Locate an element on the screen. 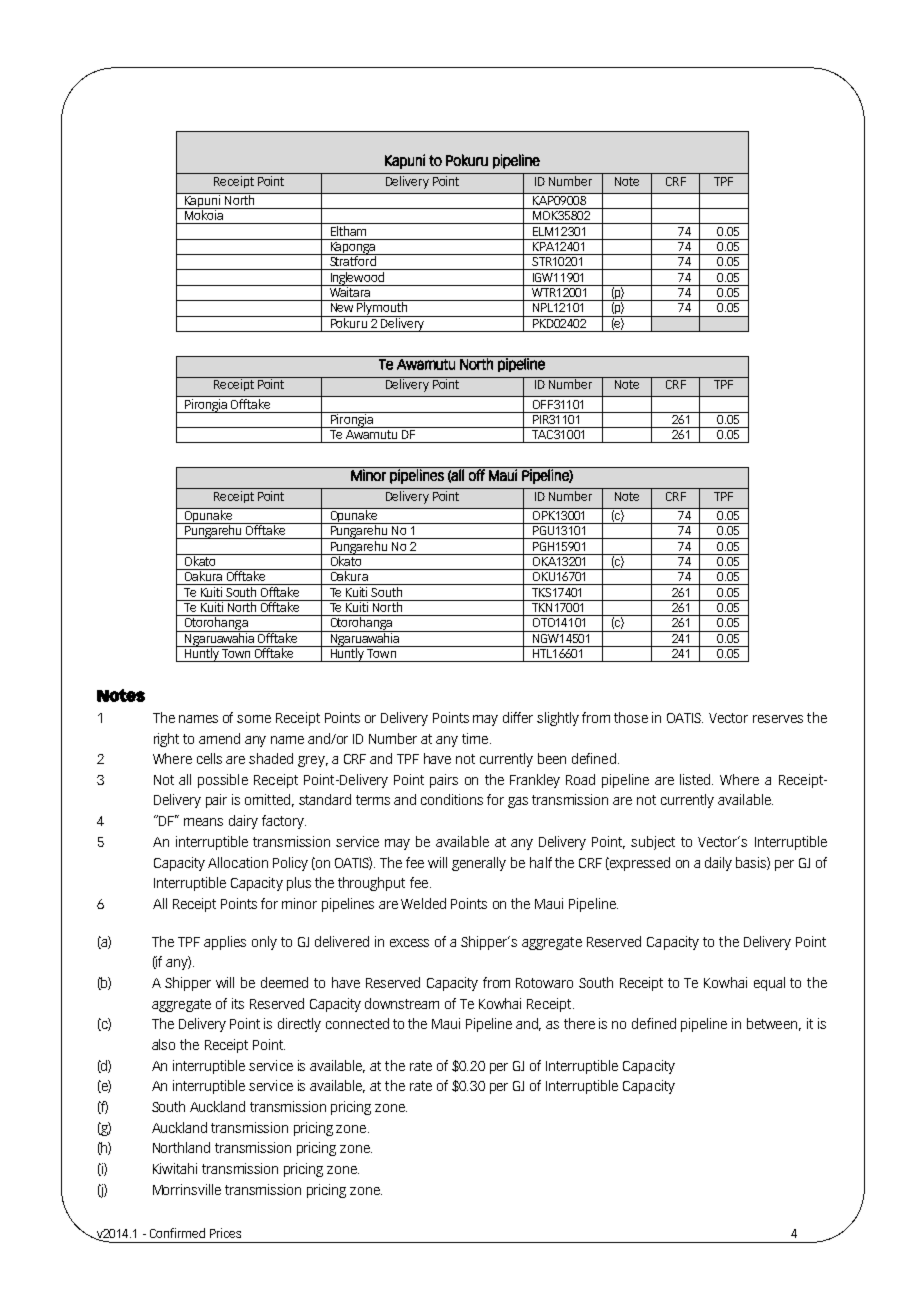  those is located at coordinates (631, 717).
